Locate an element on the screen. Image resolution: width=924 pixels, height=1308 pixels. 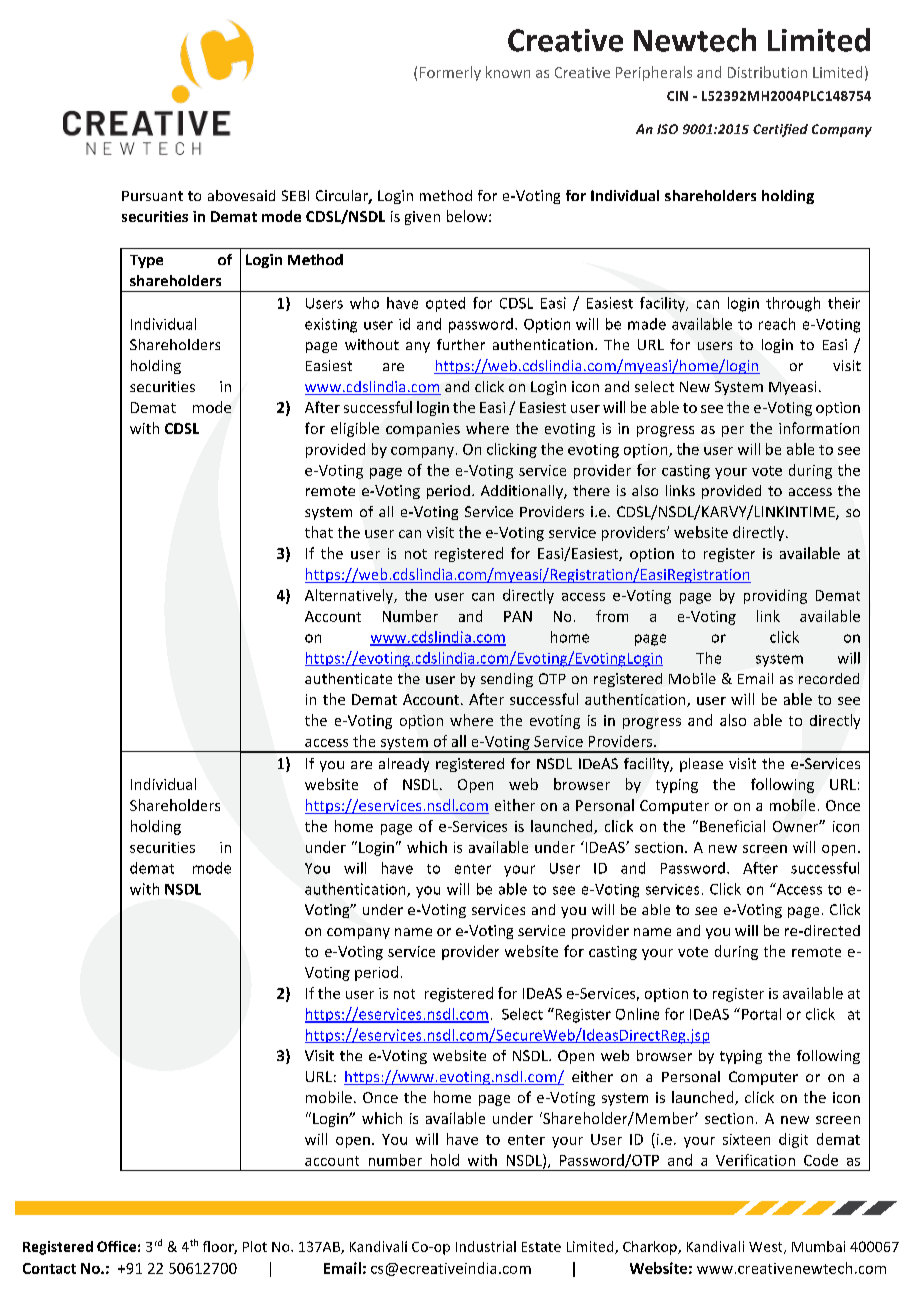
West is located at coordinates (767, 1248).
